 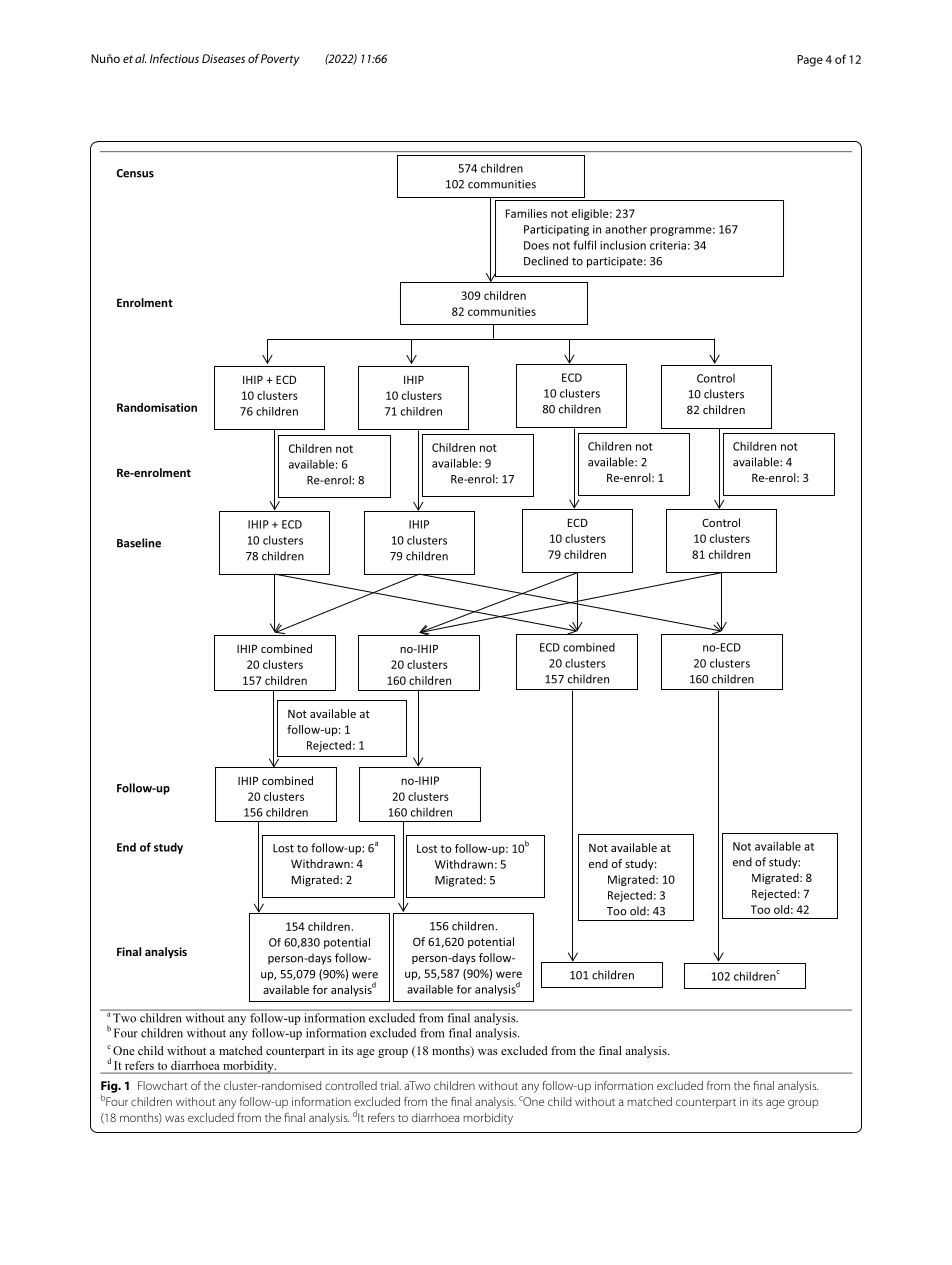 What do you see at coordinates (526, 213) in the page?
I see `Families` at bounding box center [526, 213].
